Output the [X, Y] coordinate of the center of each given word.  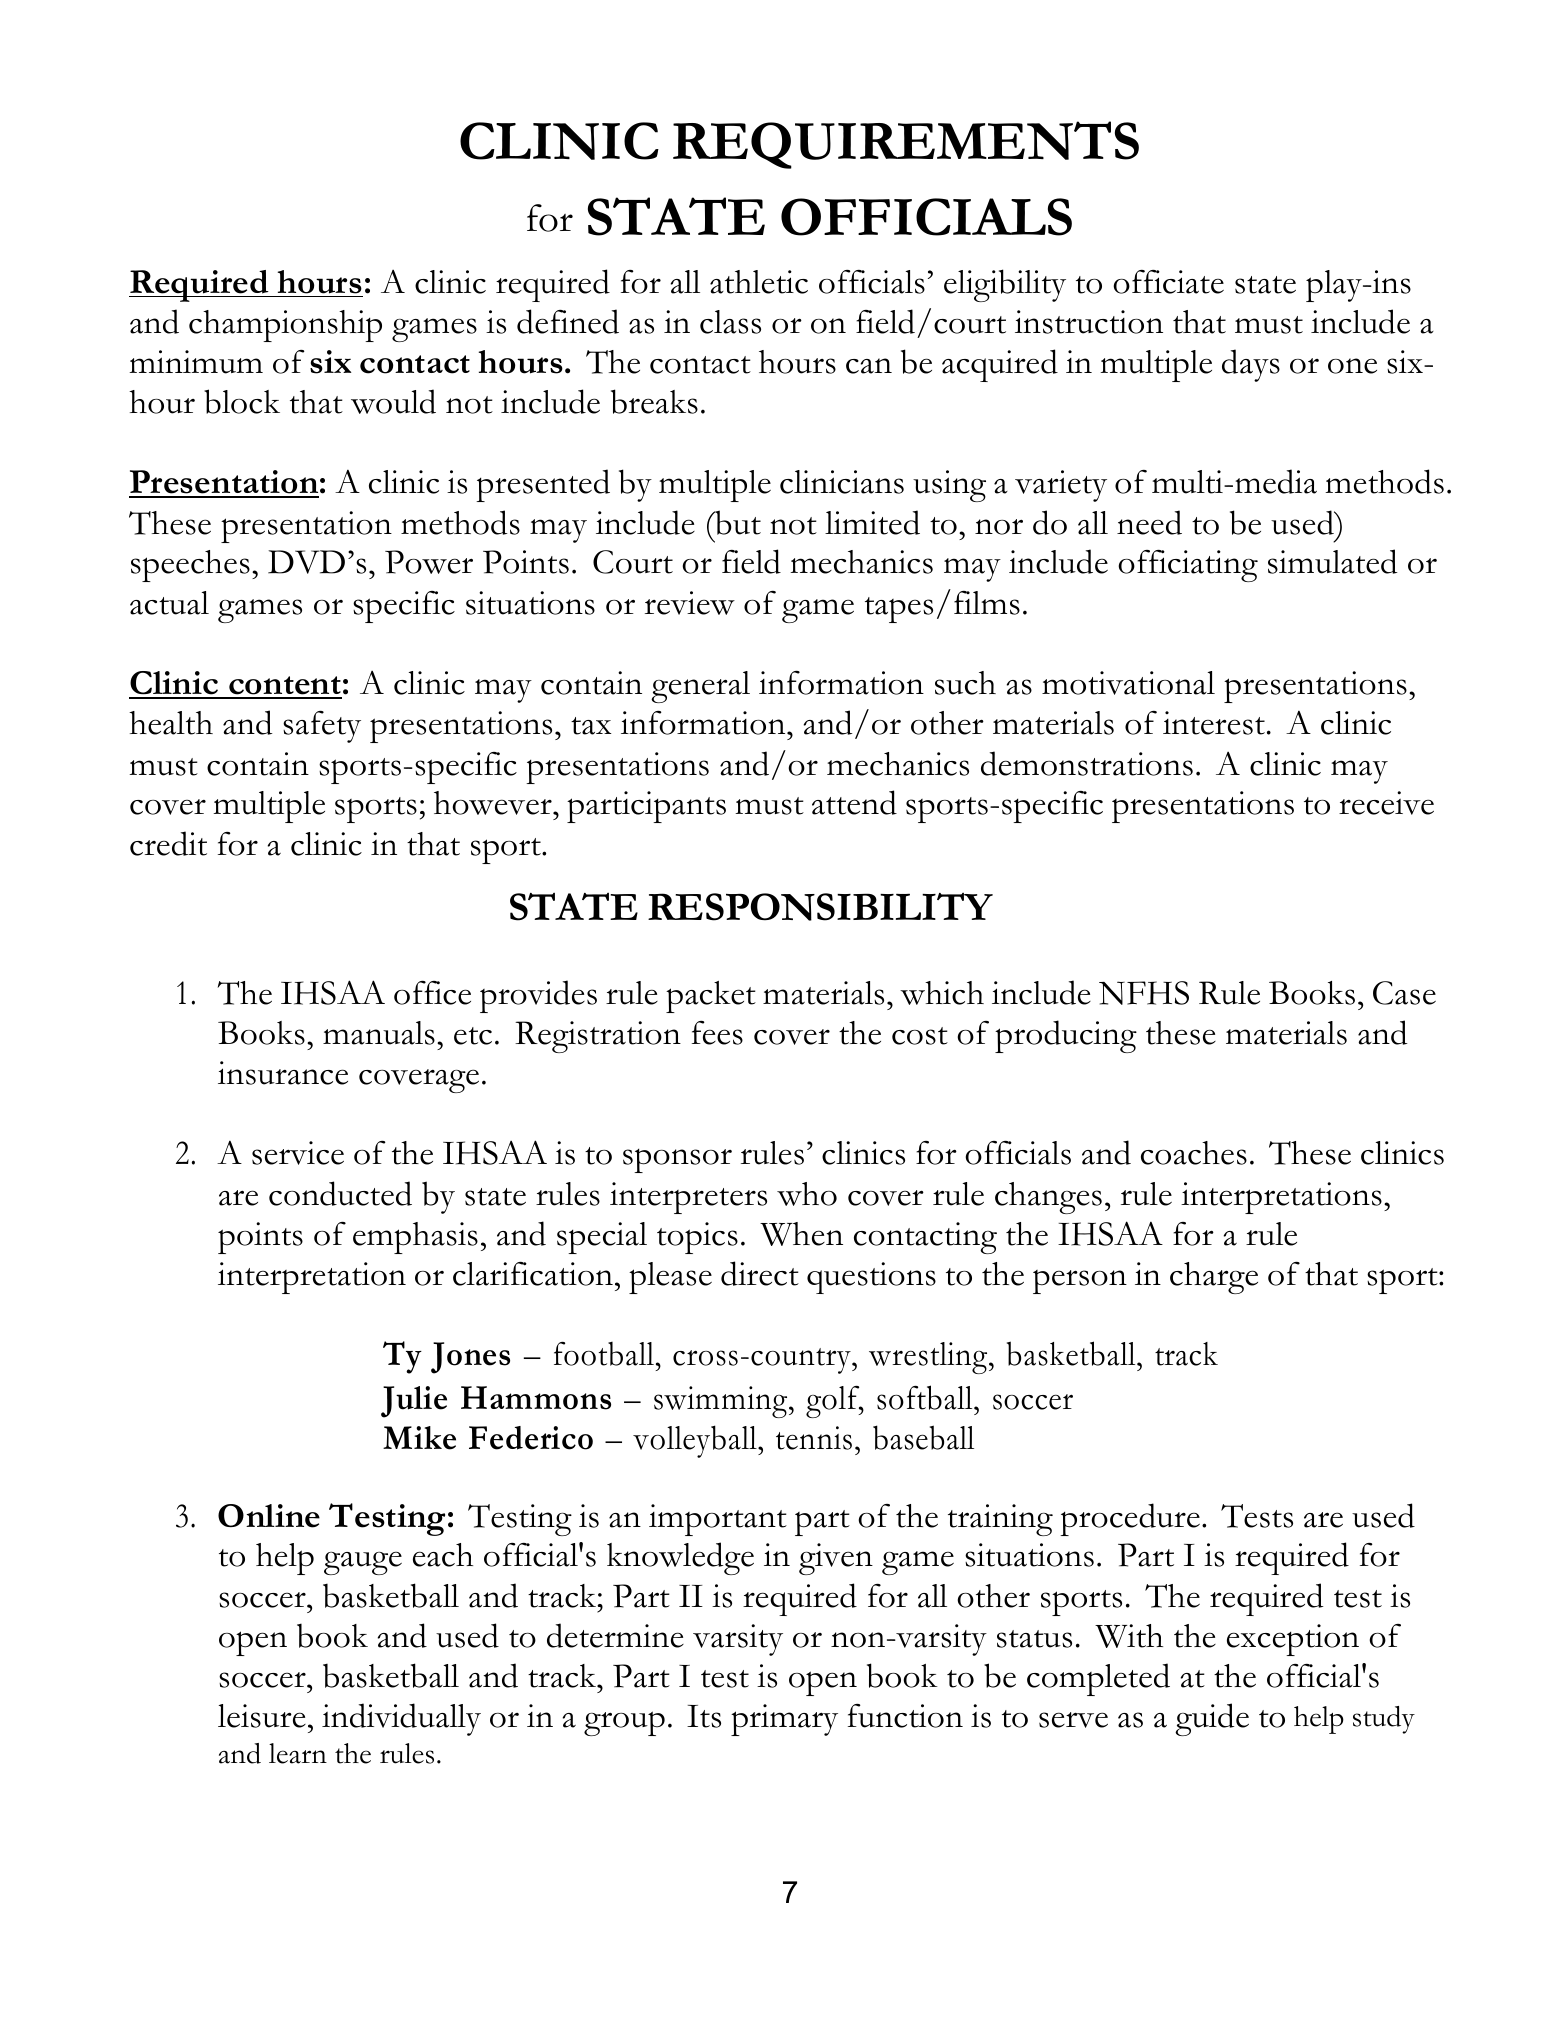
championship [285, 326]
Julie [414, 1402]
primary [784, 1720]
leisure [262, 1716]
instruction [1089, 322]
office [432, 993]
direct [760, 1273]
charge [1214, 1278]
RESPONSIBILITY [820, 906]
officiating [1188, 566]
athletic [759, 282]
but [737, 522]
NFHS [1144, 993]
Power [429, 562]
